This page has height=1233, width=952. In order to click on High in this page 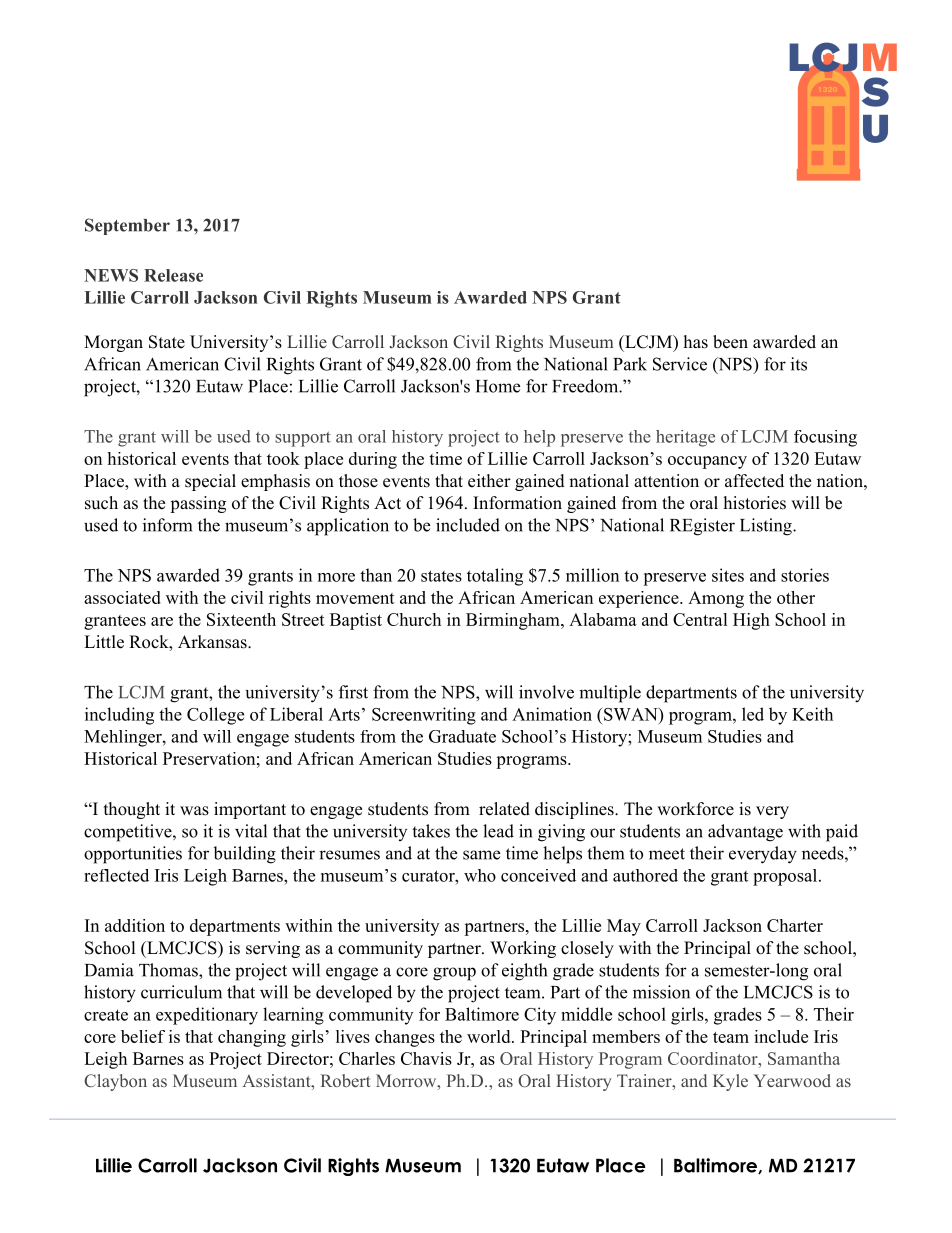, I will do `click(751, 621)`.
